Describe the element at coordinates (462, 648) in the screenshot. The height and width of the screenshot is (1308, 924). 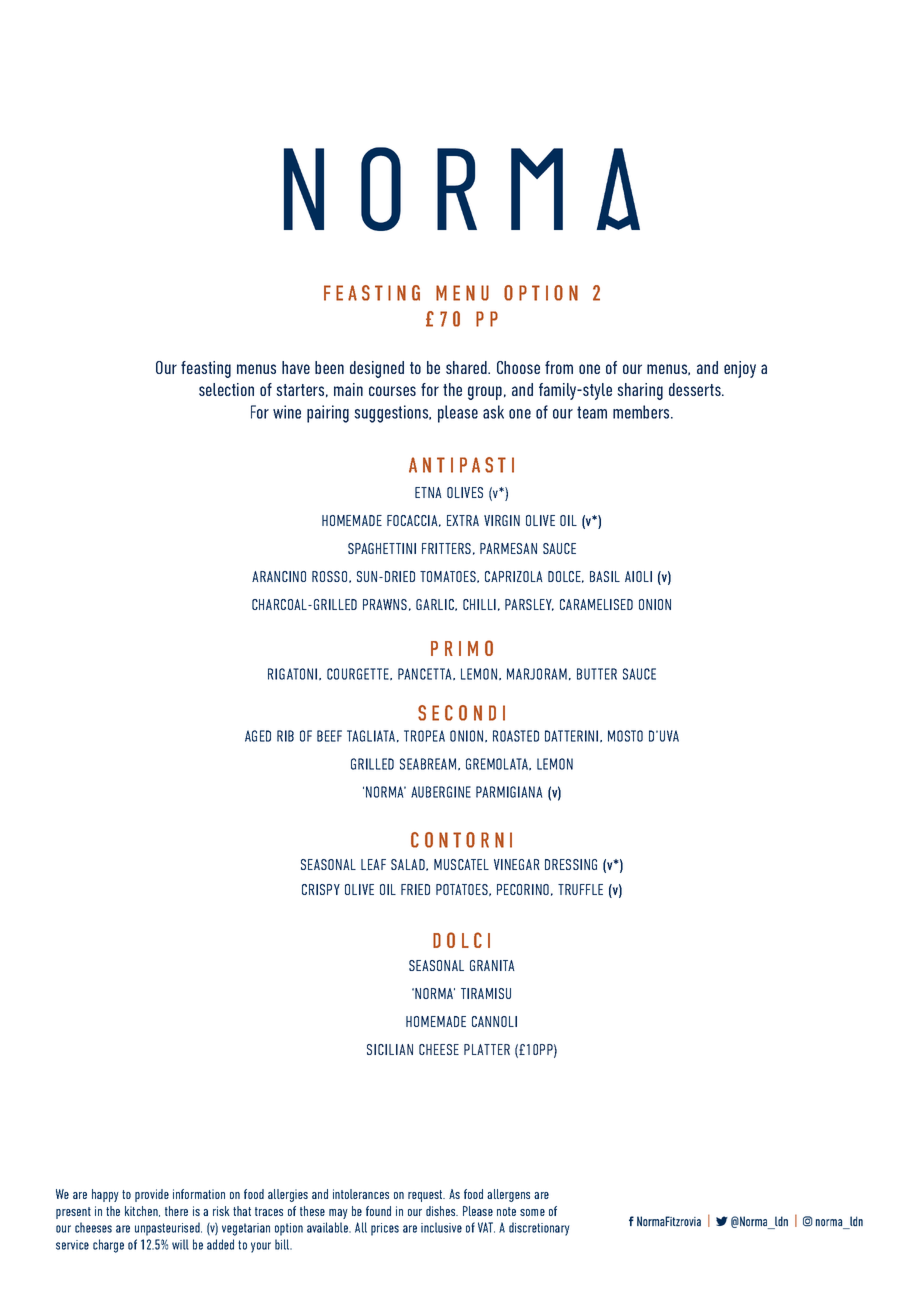
I see `PRIMO` at that location.
